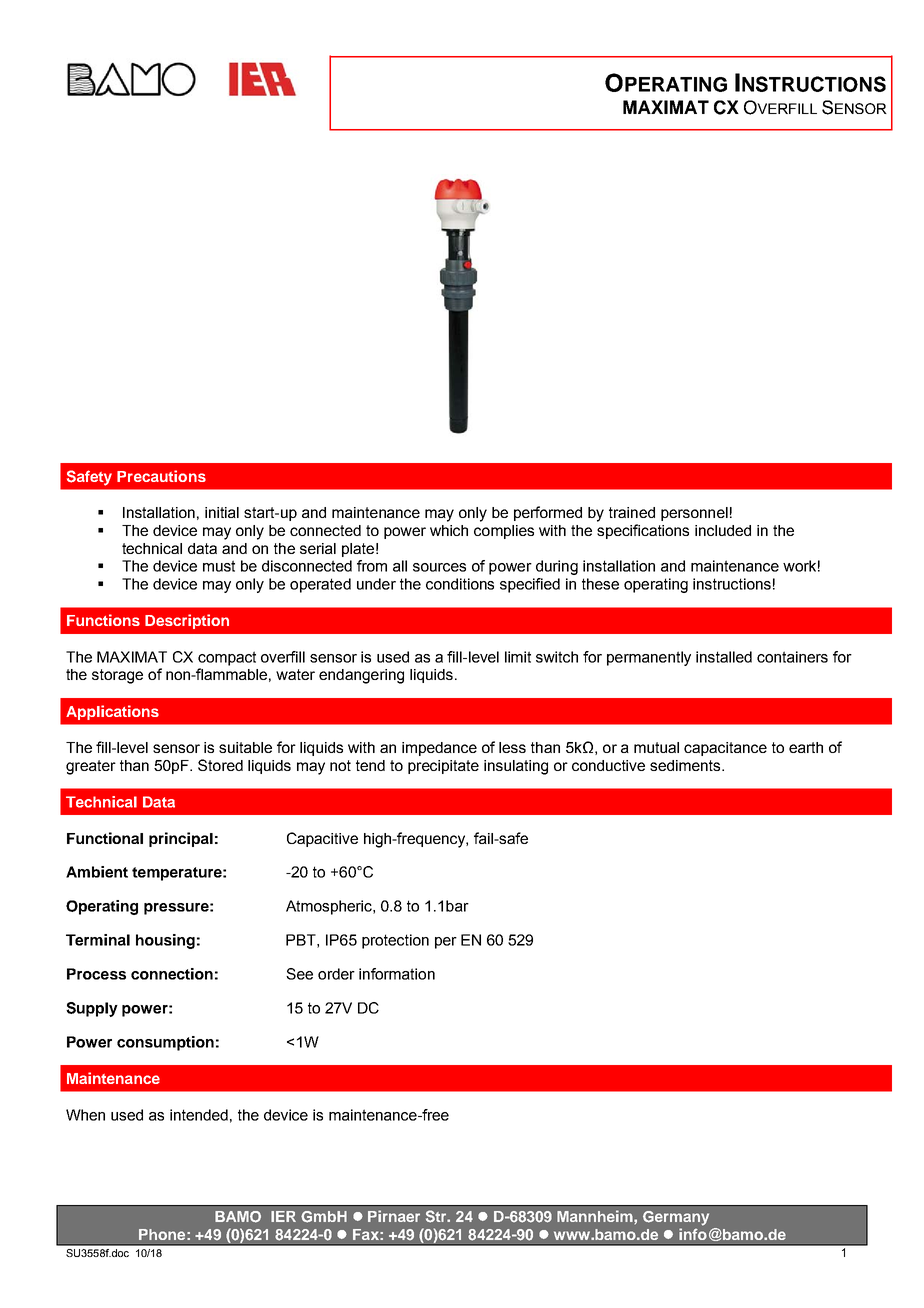  What do you see at coordinates (694, 514) in the page?
I see `personnel` at bounding box center [694, 514].
